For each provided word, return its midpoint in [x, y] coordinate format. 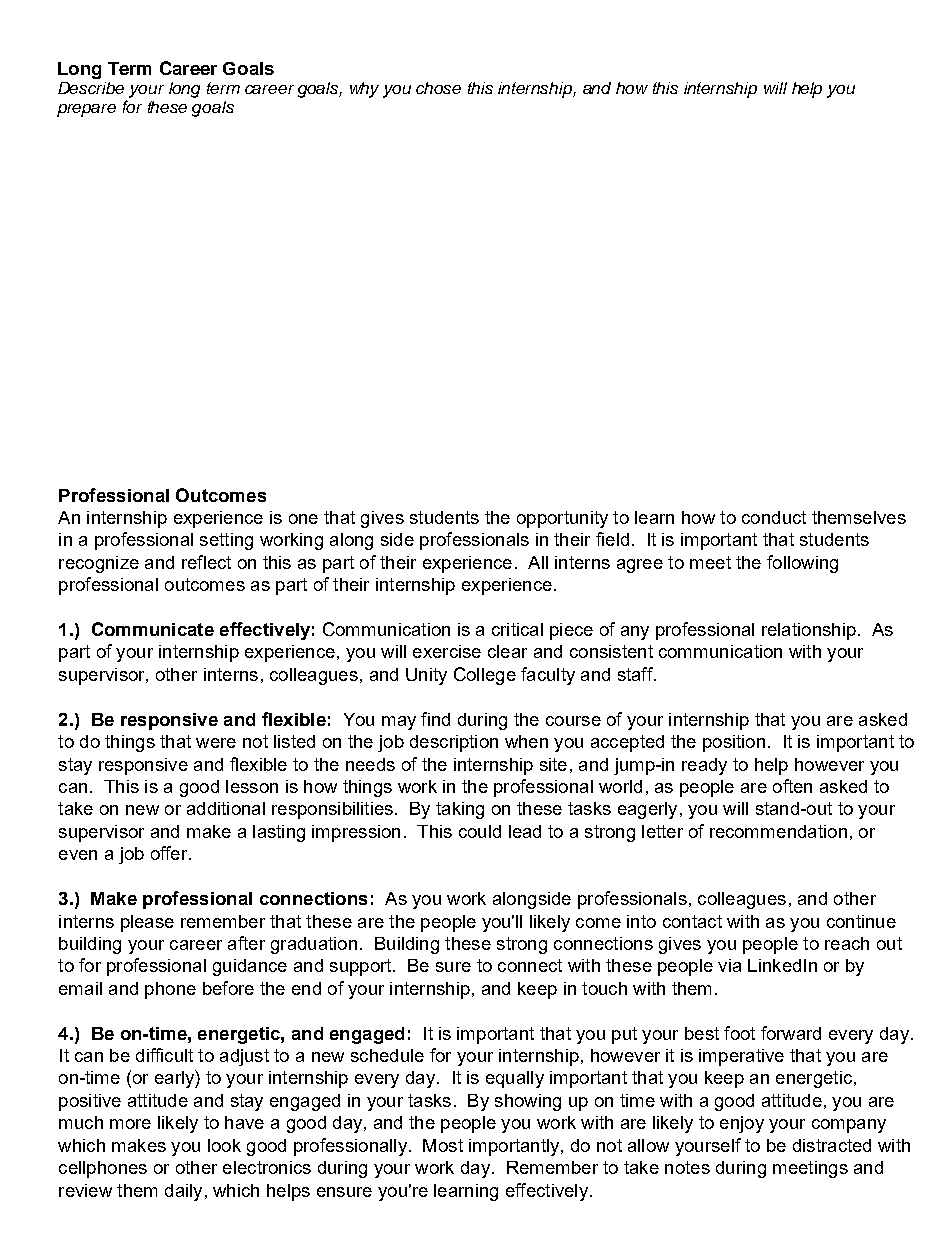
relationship [809, 631]
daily [183, 1192]
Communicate [153, 629]
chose [438, 88]
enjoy [742, 1124]
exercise [447, 651]
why [364, 90]
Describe [91, 88]
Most [443, 1145]
